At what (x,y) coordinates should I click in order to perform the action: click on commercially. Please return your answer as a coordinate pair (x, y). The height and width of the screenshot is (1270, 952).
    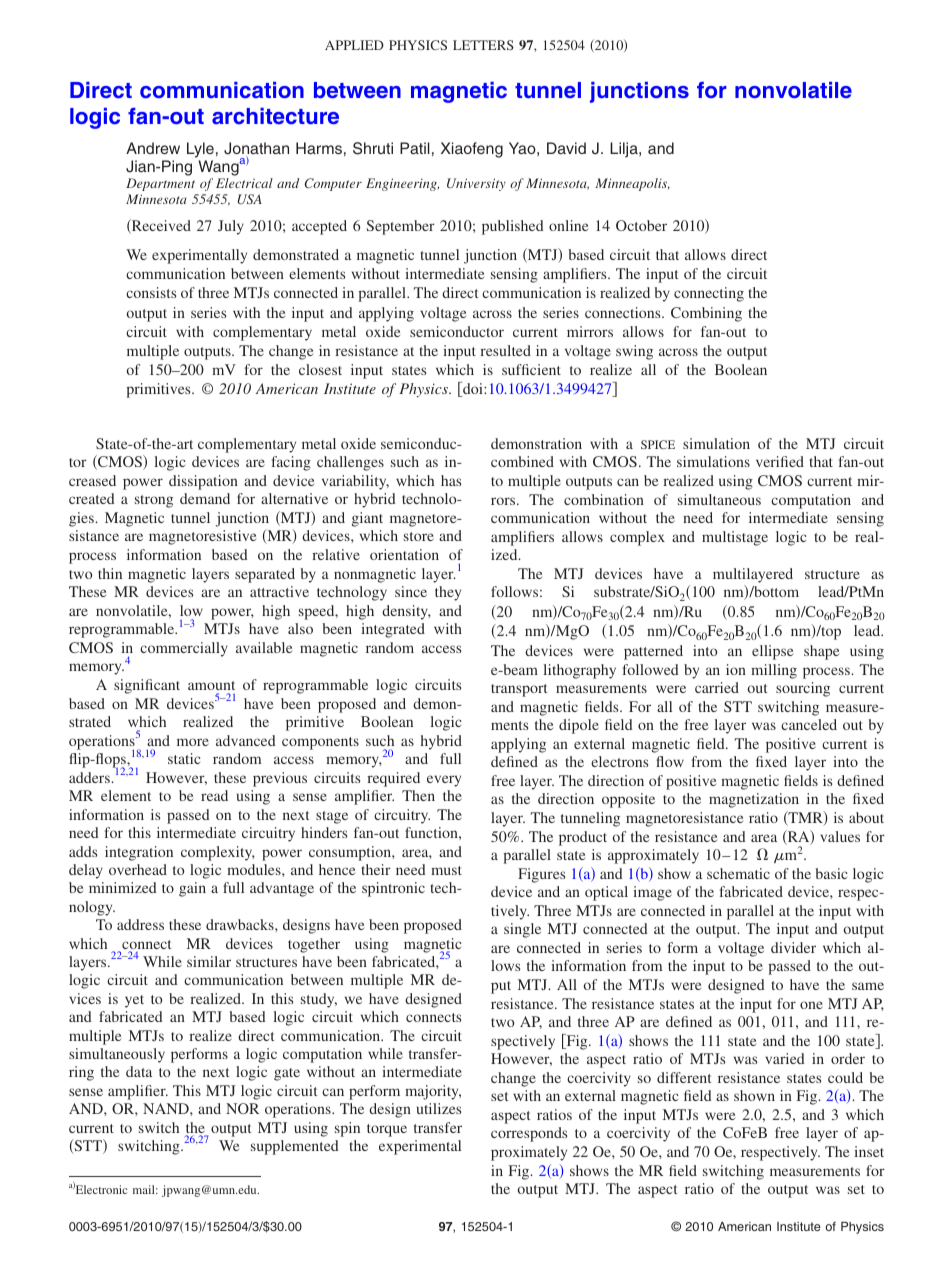
    Looking at the image, I should click on (184, 649).
